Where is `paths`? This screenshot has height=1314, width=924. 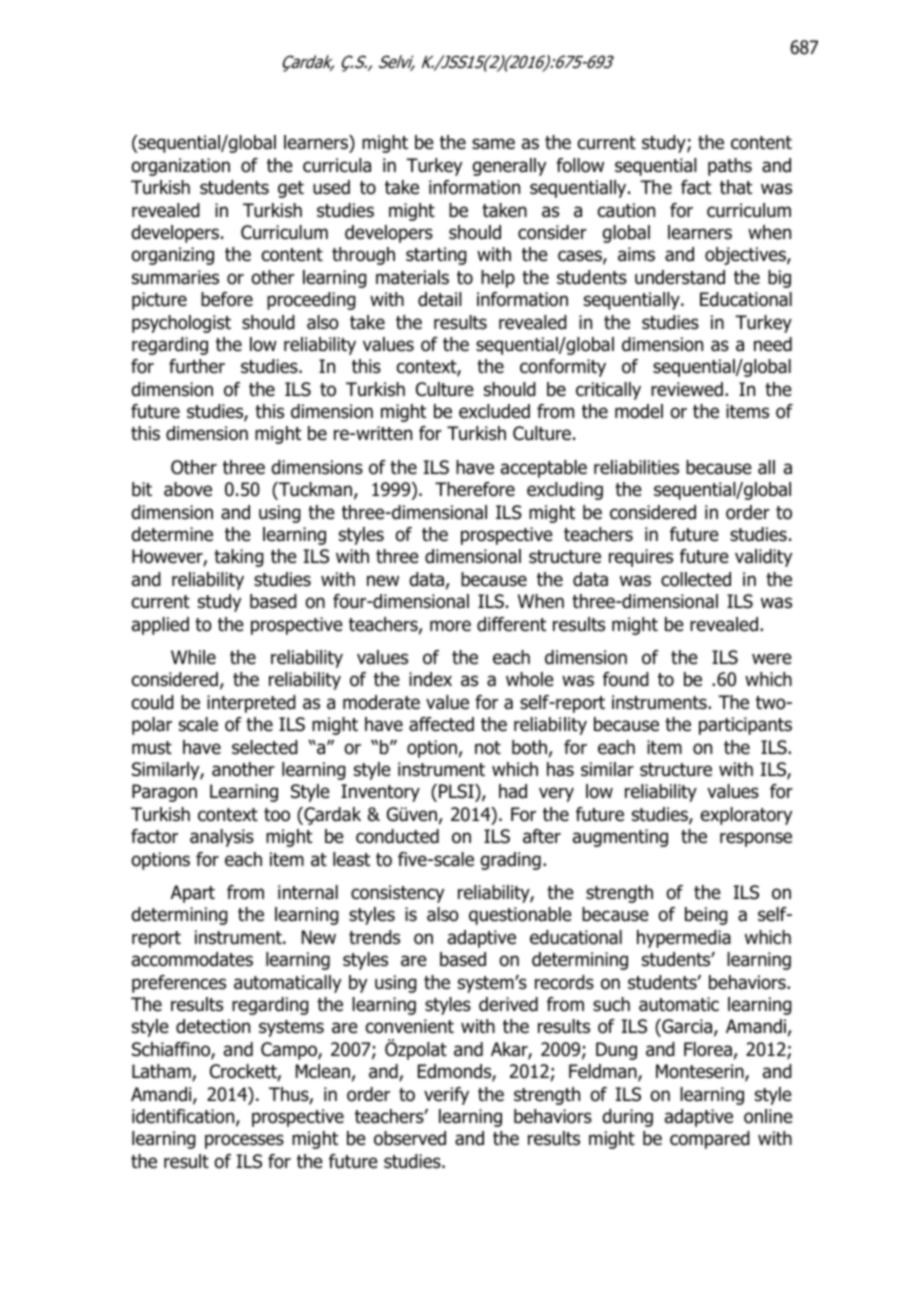
paths is located at coordinates (730, 167).
